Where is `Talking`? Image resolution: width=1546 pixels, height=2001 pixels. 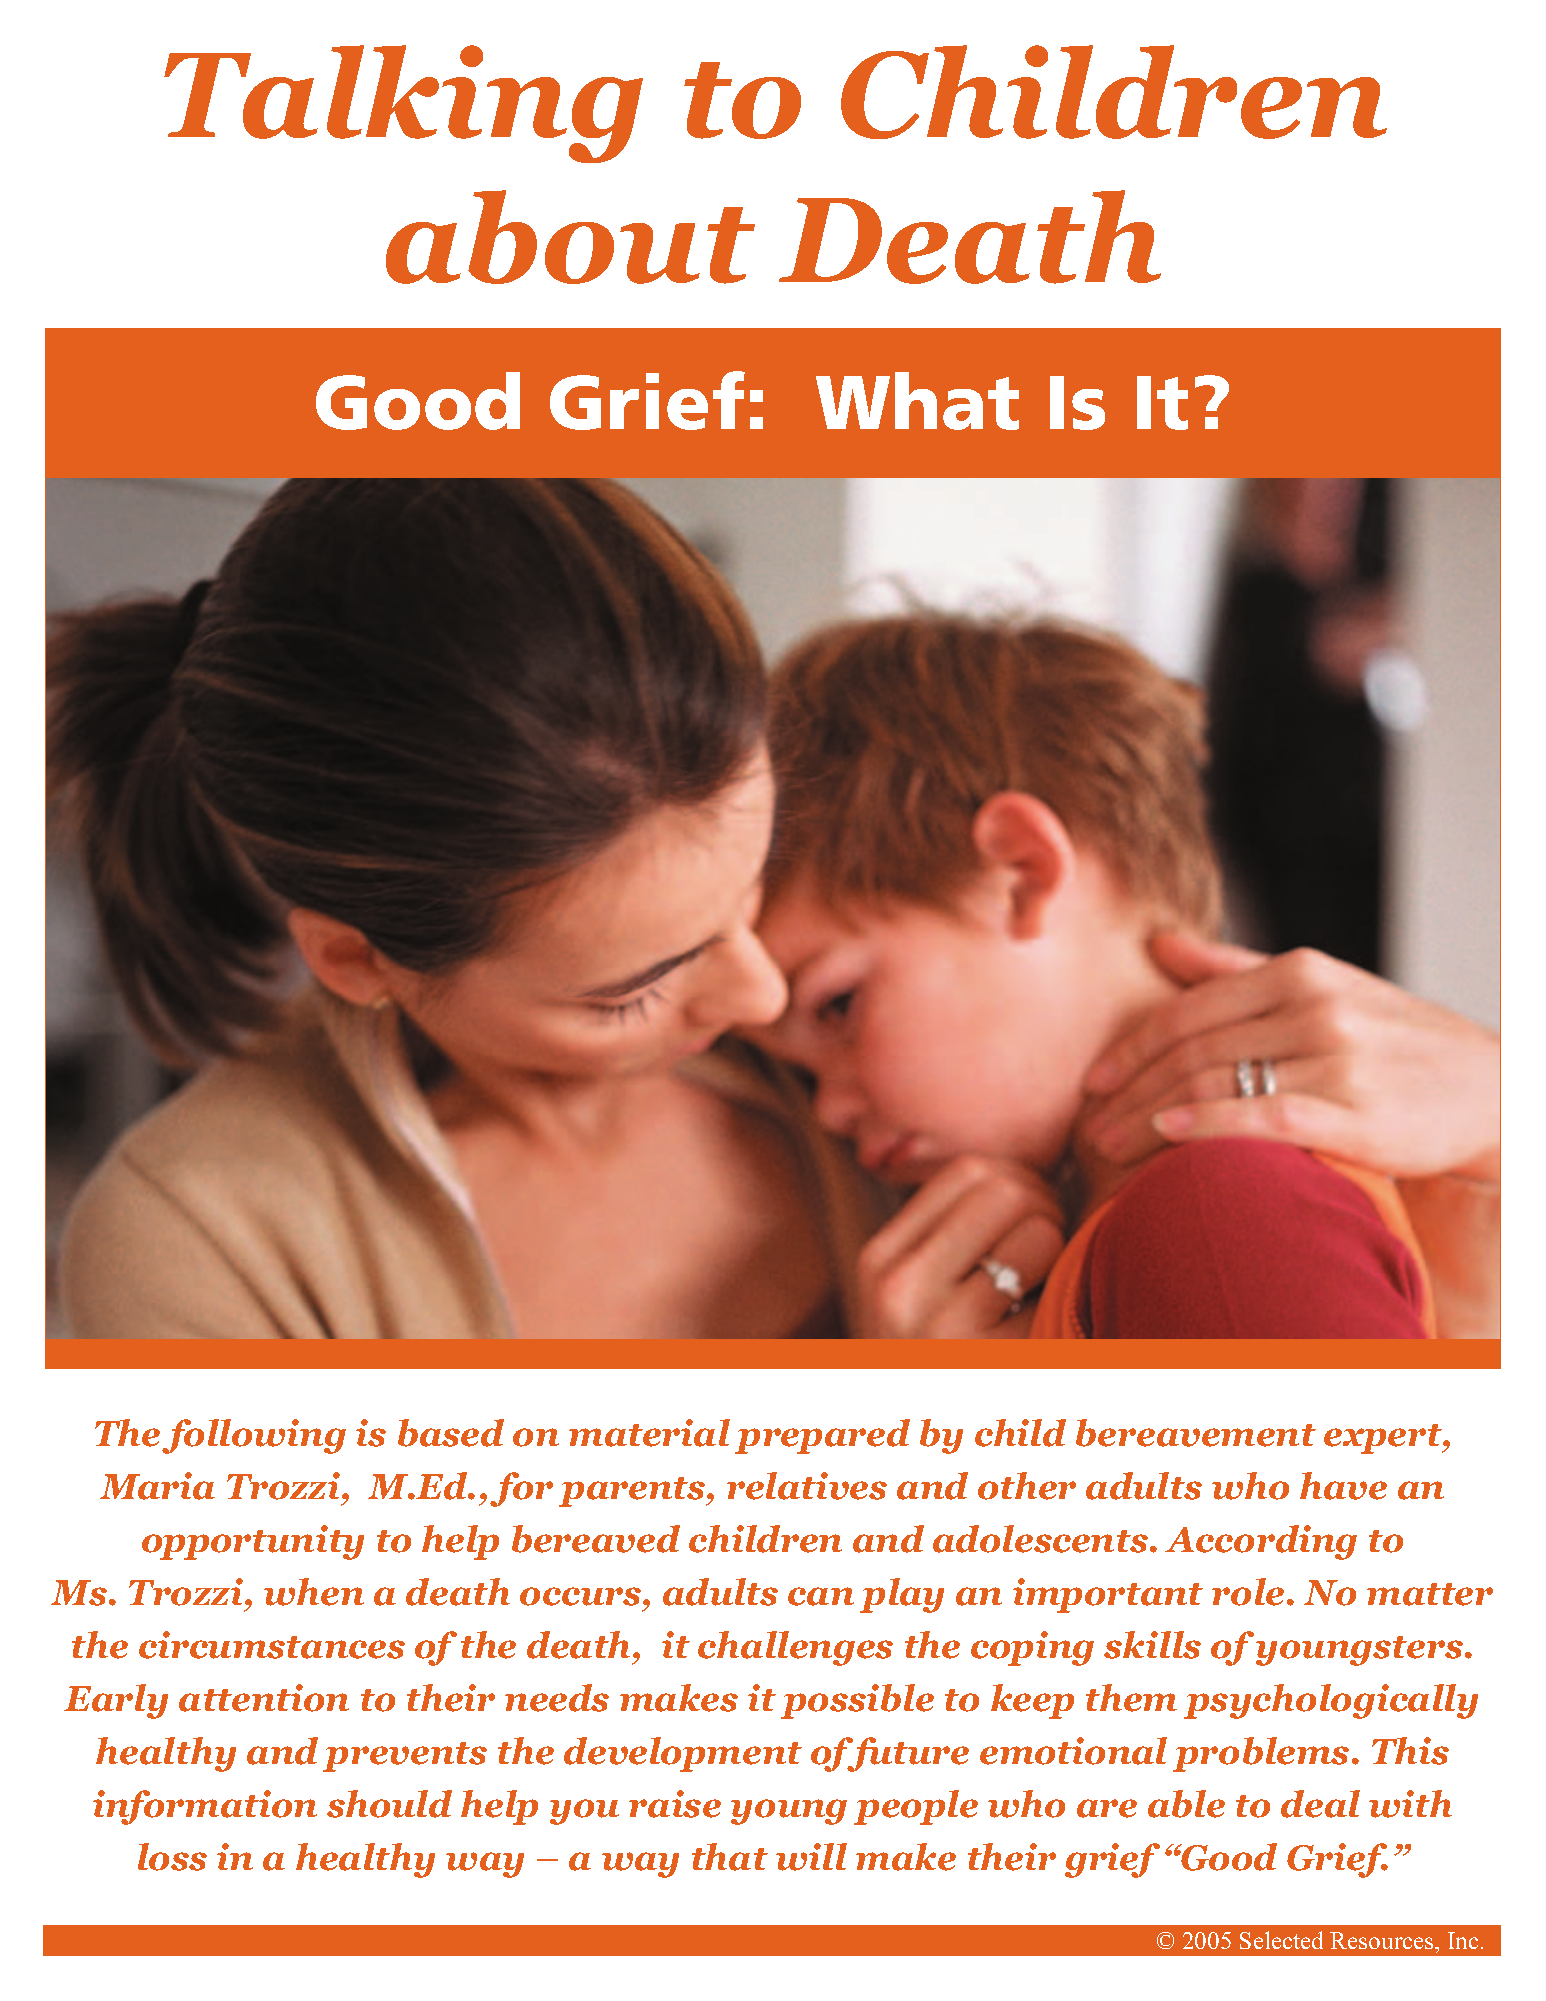 Talking is located at coordinates (403, 104).
